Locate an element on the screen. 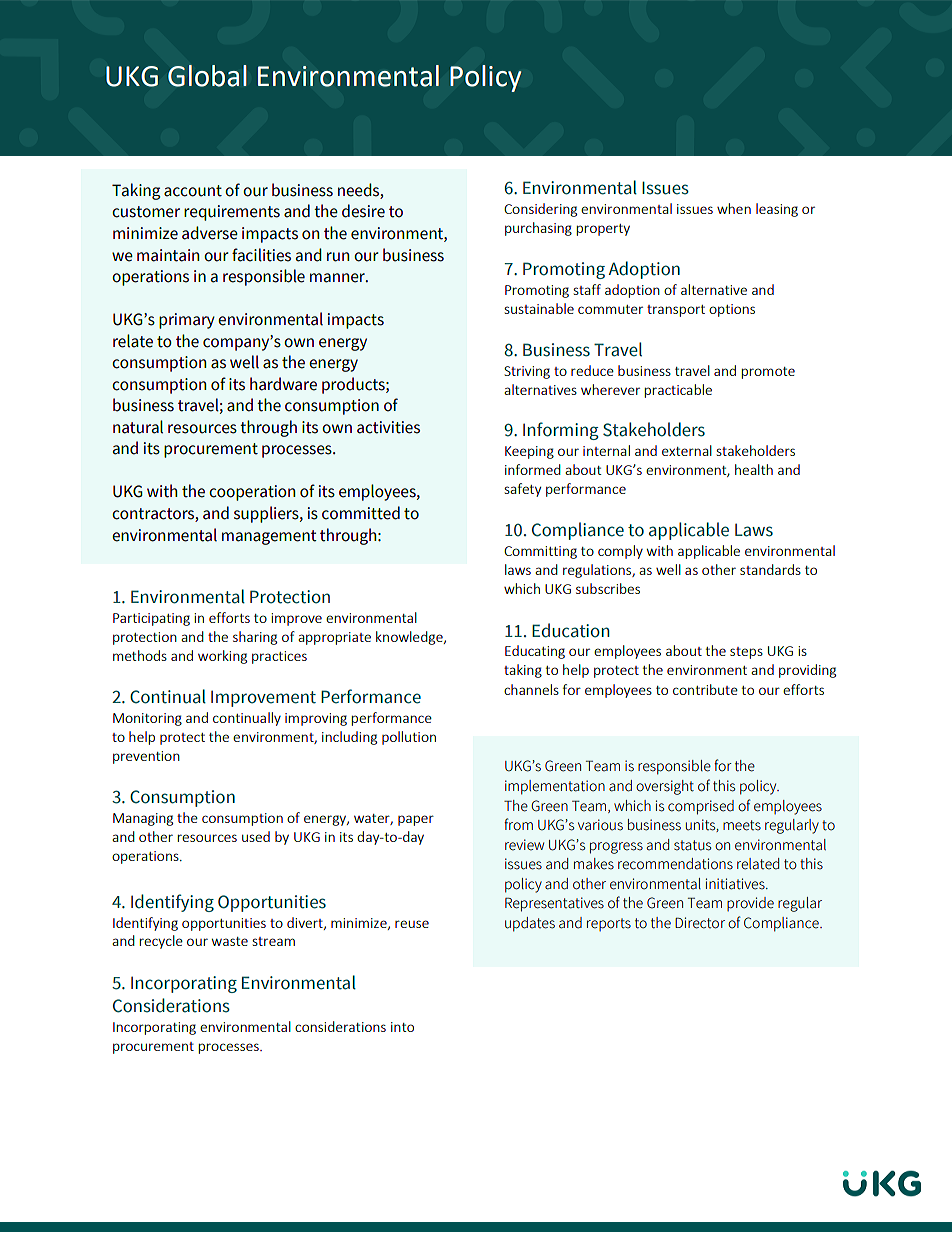  when is located at coordinates (734, 208).
